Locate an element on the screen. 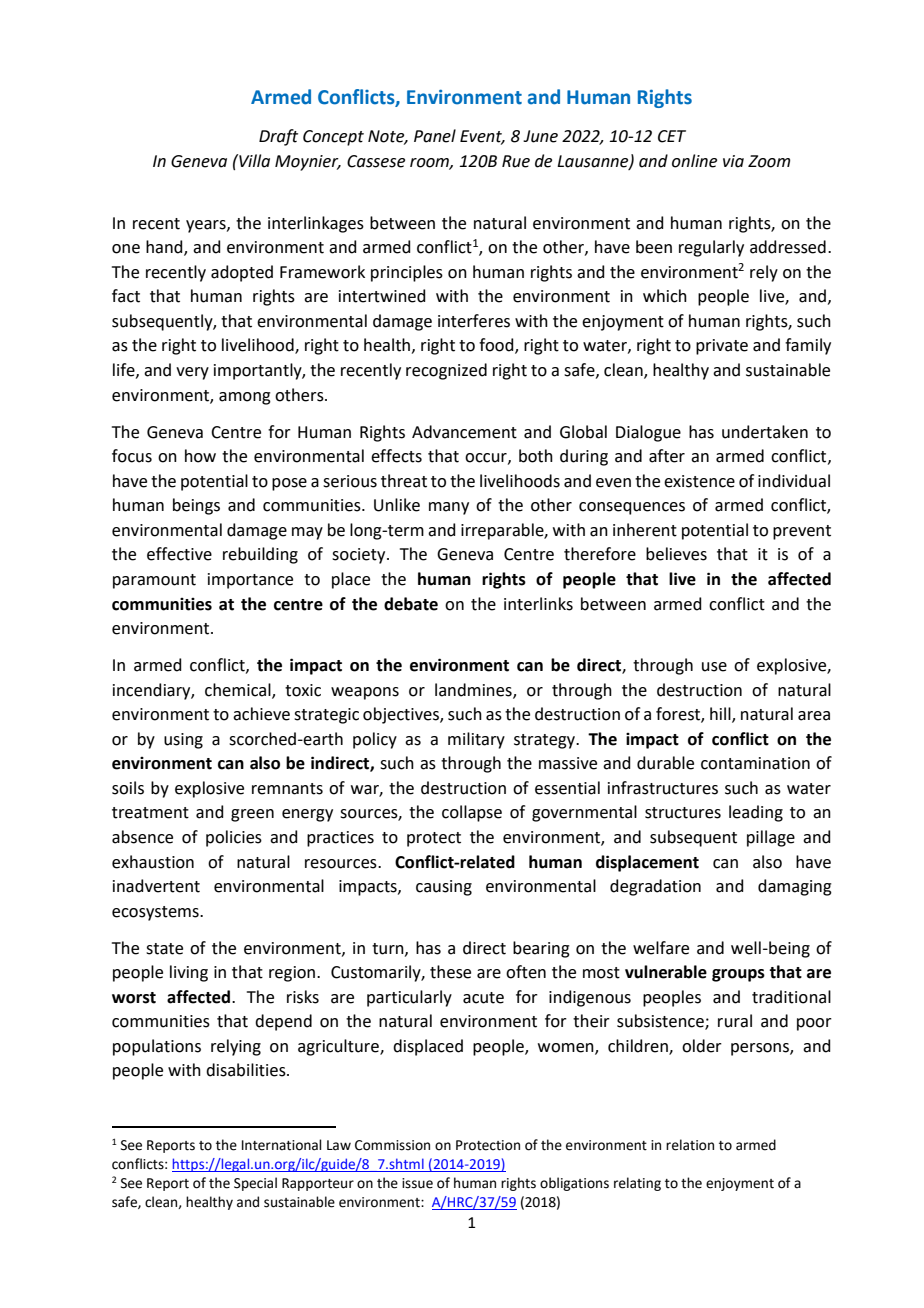  existence is located at coordinates (699, 481).
